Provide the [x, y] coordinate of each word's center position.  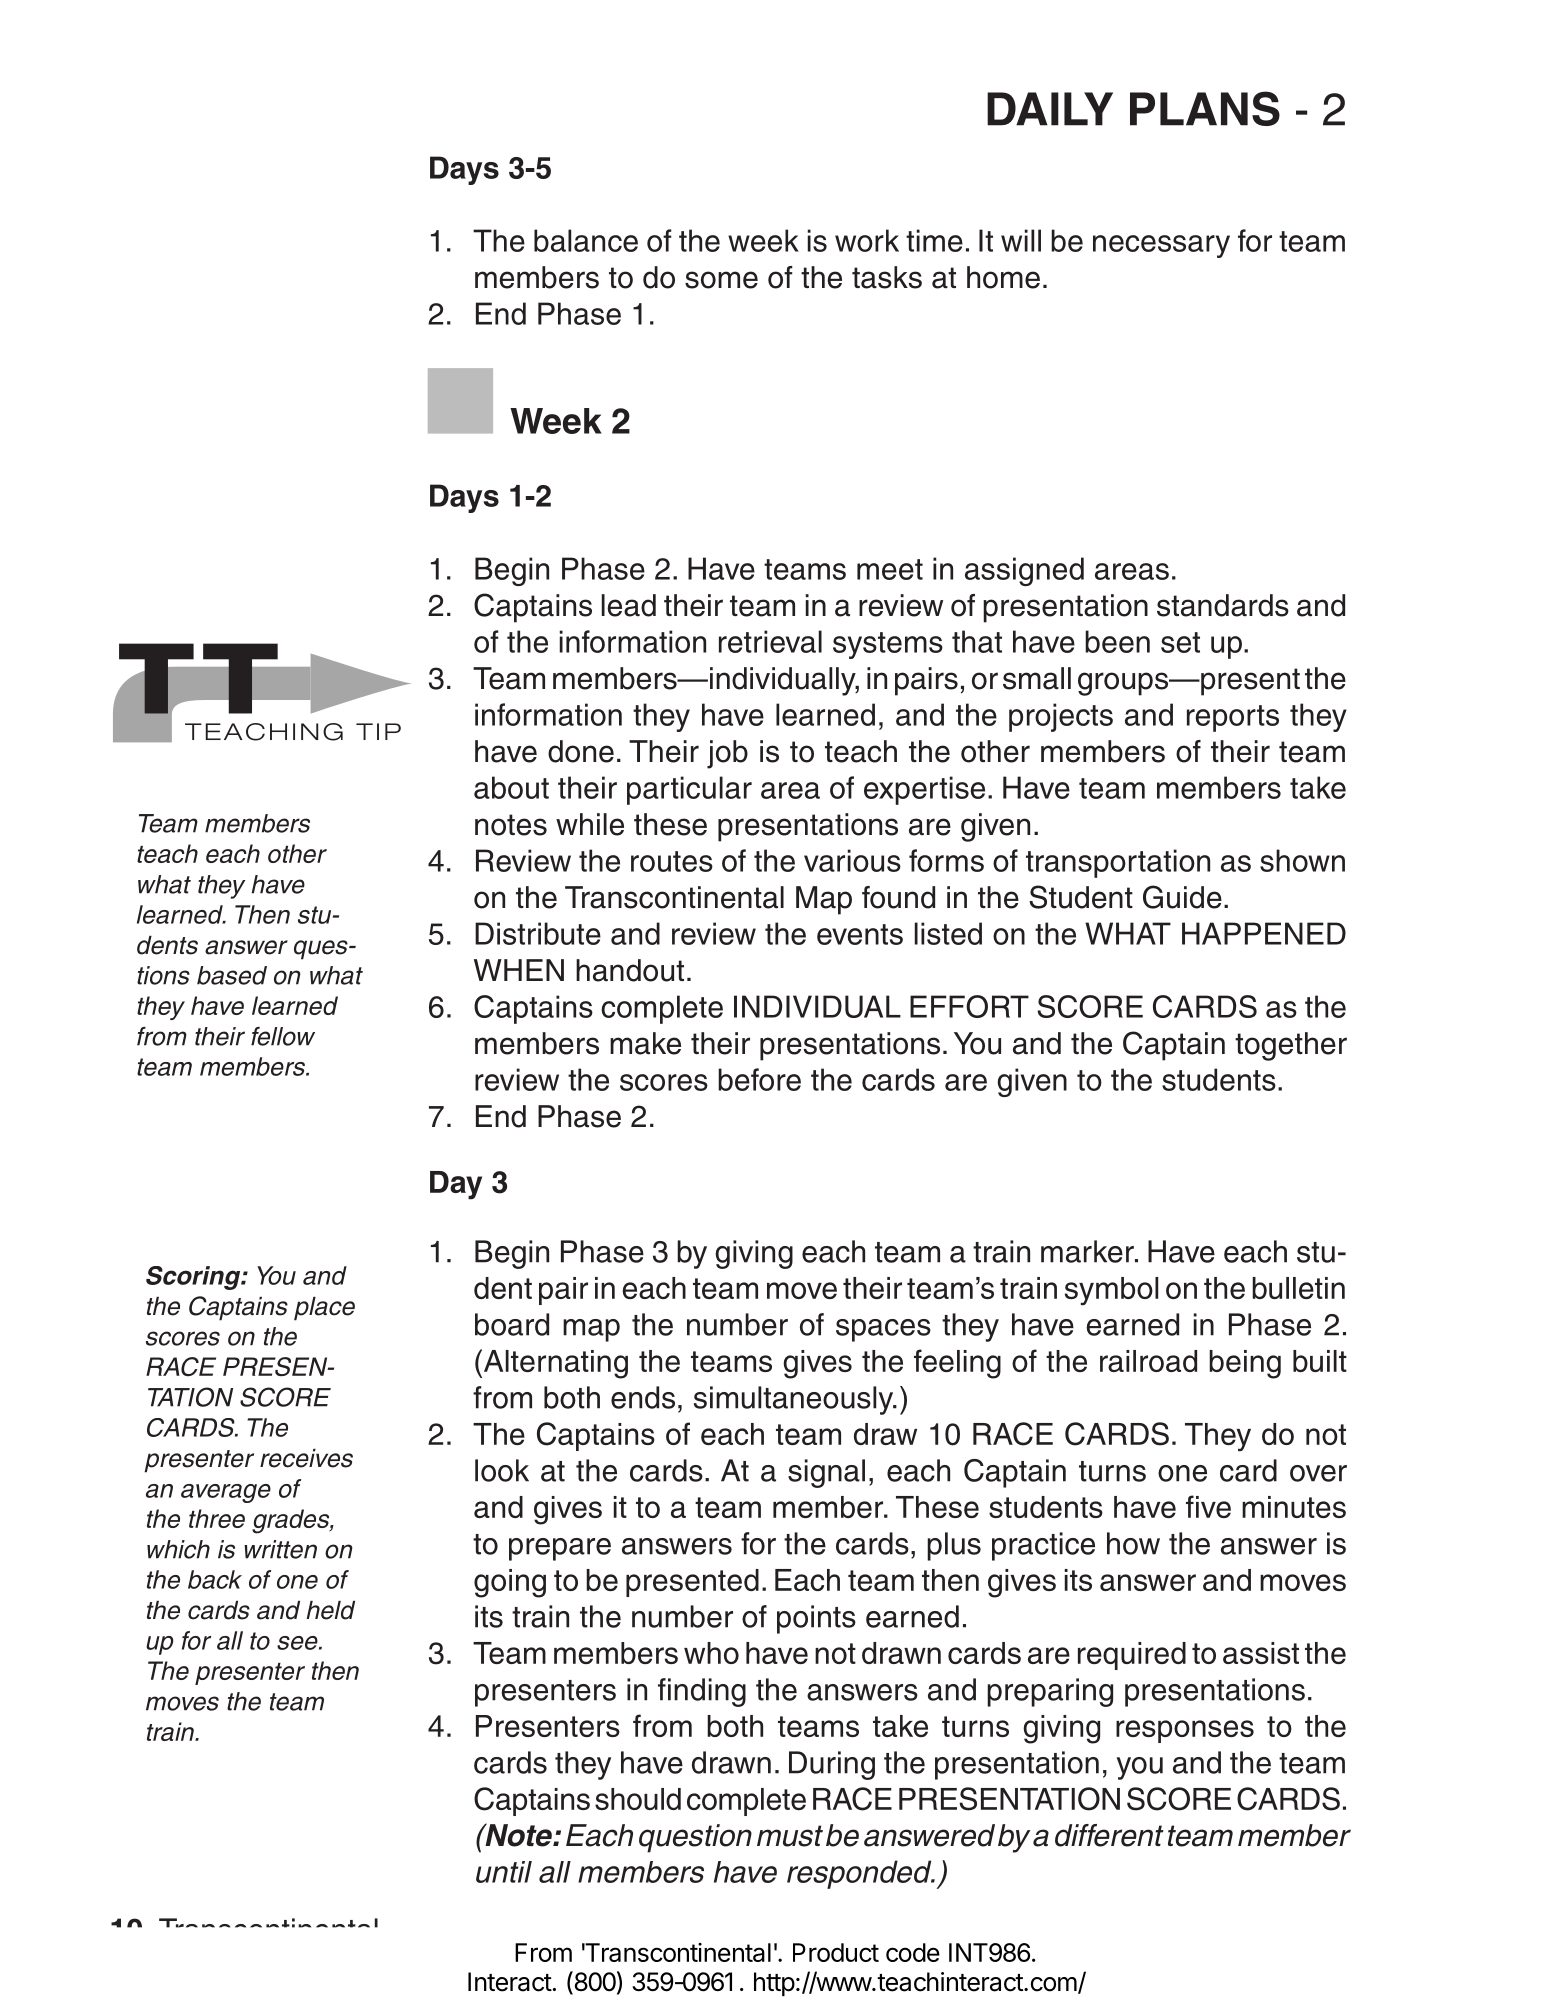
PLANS [1205, 108]
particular [689, 790]
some [721, 280]
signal [826, 1473]
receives [306, 1458]
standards [1223, 605]
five [1208, 1506]
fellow [283, 1036]
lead [629, 605]
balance [586, 240]
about [511, 787]
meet [890, 569]
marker [1088, 1251]
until [504, 1872]
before [759, 1079]
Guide [1182, 897]
